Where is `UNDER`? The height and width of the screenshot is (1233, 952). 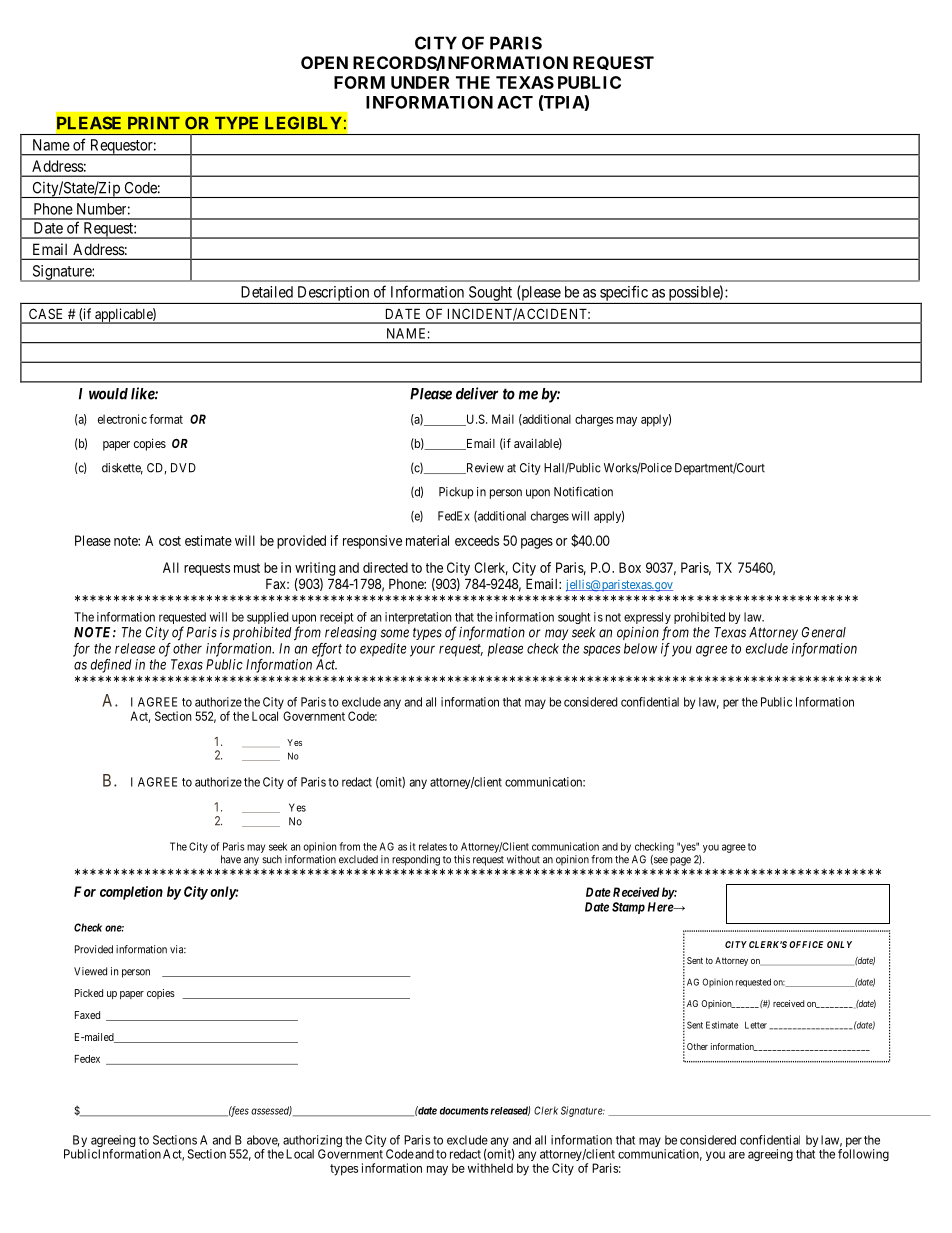 UNDER is located at coordinates (420, 82).
